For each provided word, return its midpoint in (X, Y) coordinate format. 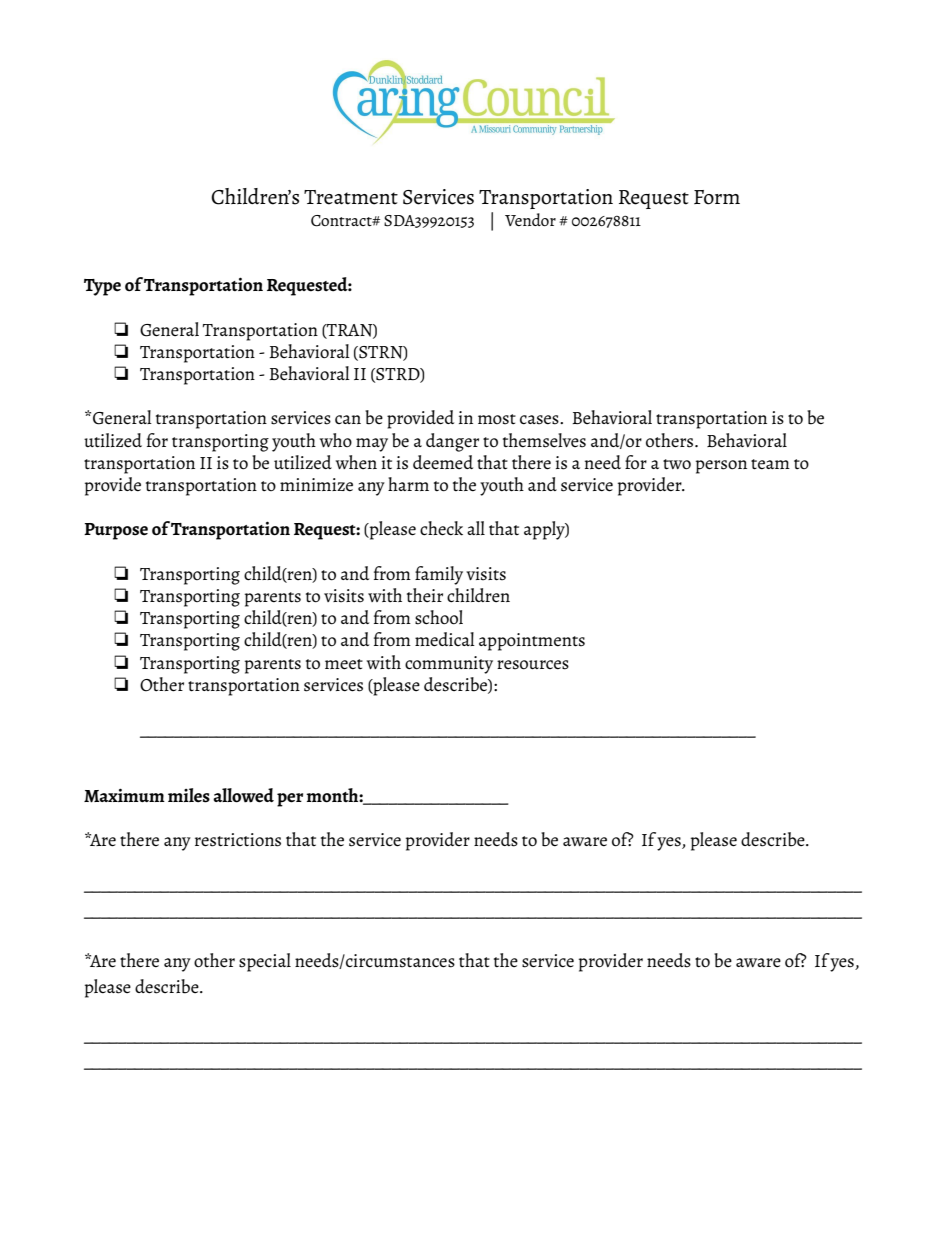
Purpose (116, 531)
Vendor (530, 219)
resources (533, 665)
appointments (532, 642)
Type (102, 287)
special (265, 962)
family (439, 575)
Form (717, 197)
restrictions (238, 840)
